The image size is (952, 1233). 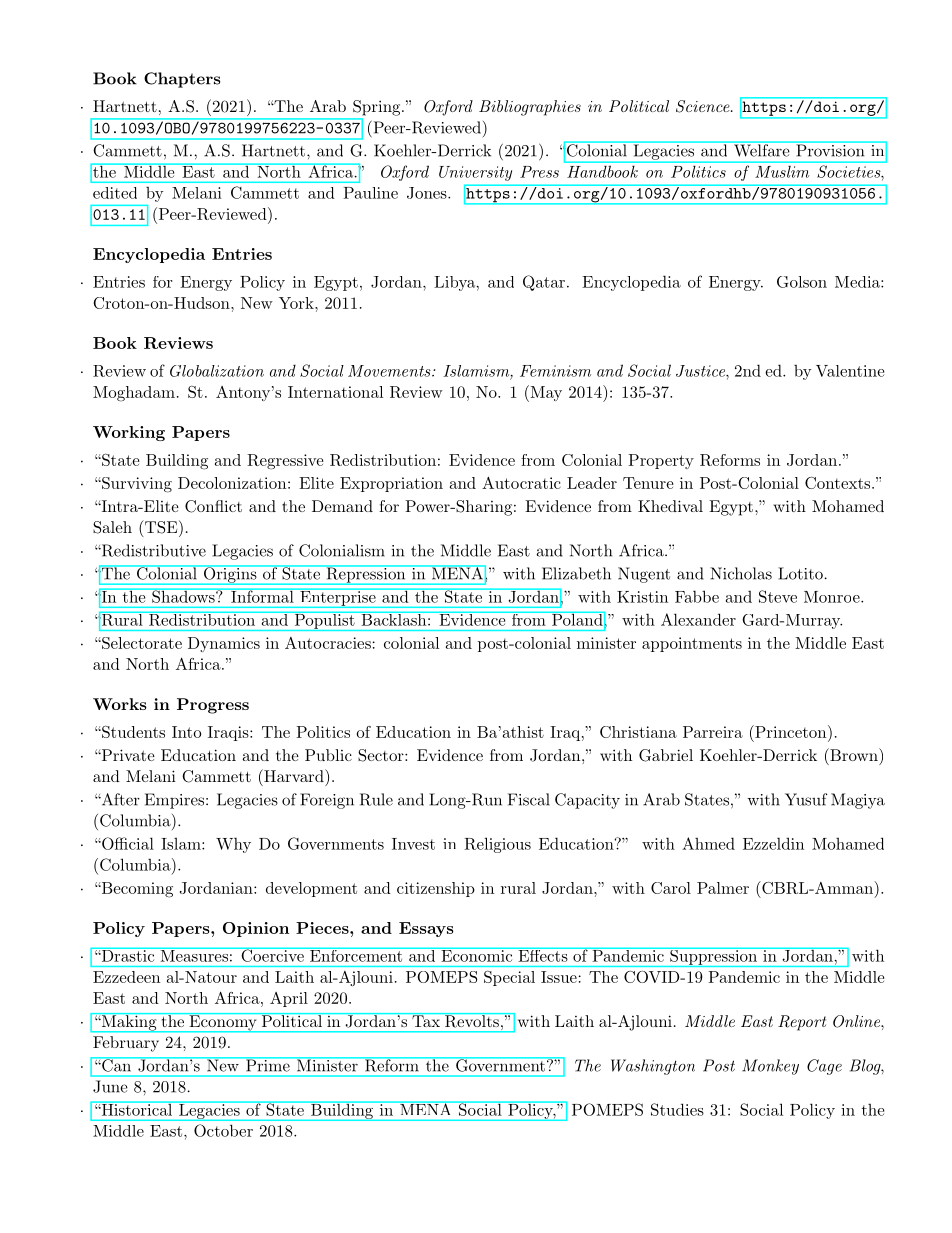 I want to click on Welfare, so click(x=761, y=149).
